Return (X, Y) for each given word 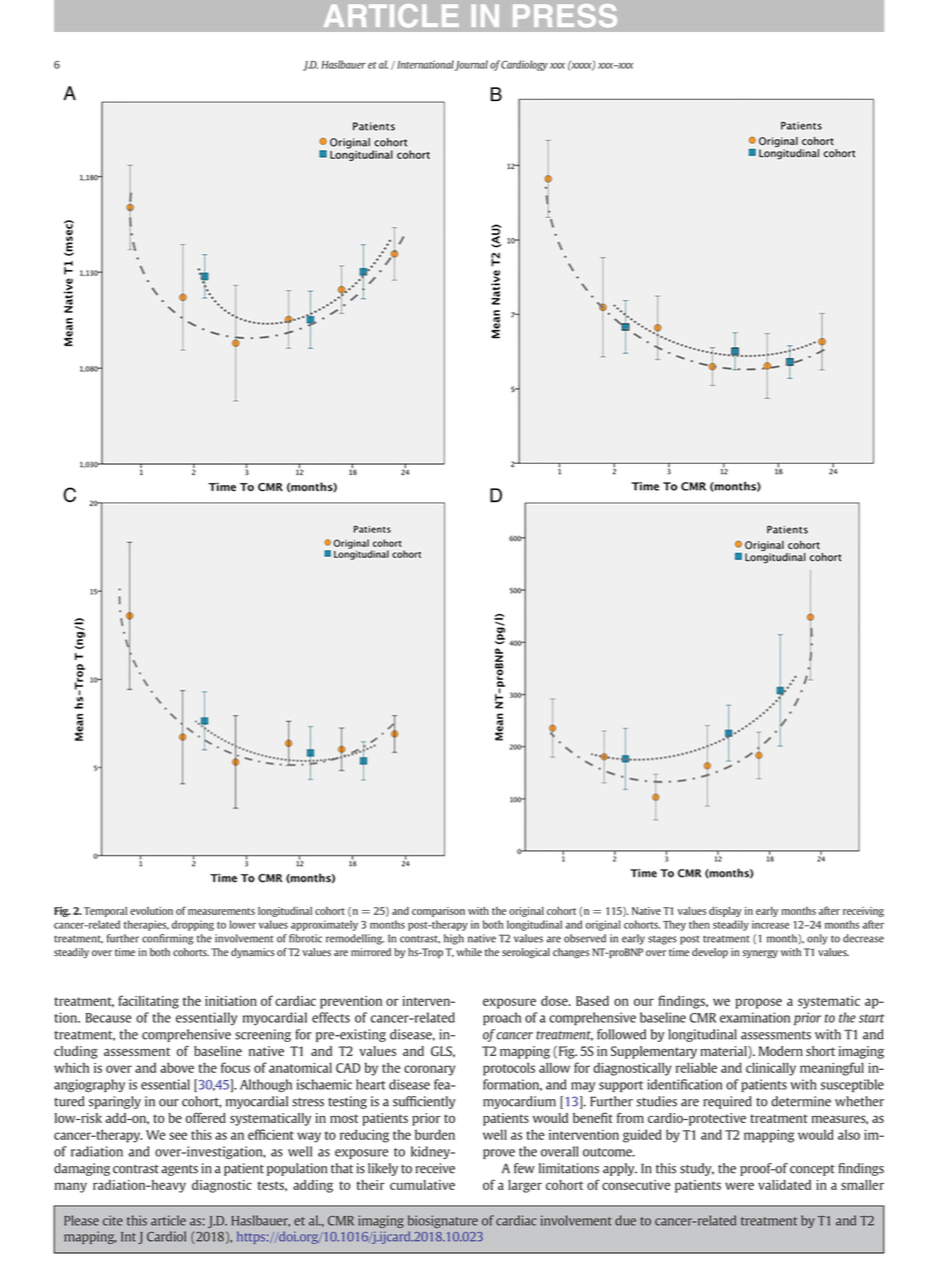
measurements (221, 911)
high (454, 939)
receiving (863, 912)
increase (770, 924)
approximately (324, 925)
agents (179, 1170)
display (725, 912)
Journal (471, 65)
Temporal (105, 912)
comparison (438, 912)
